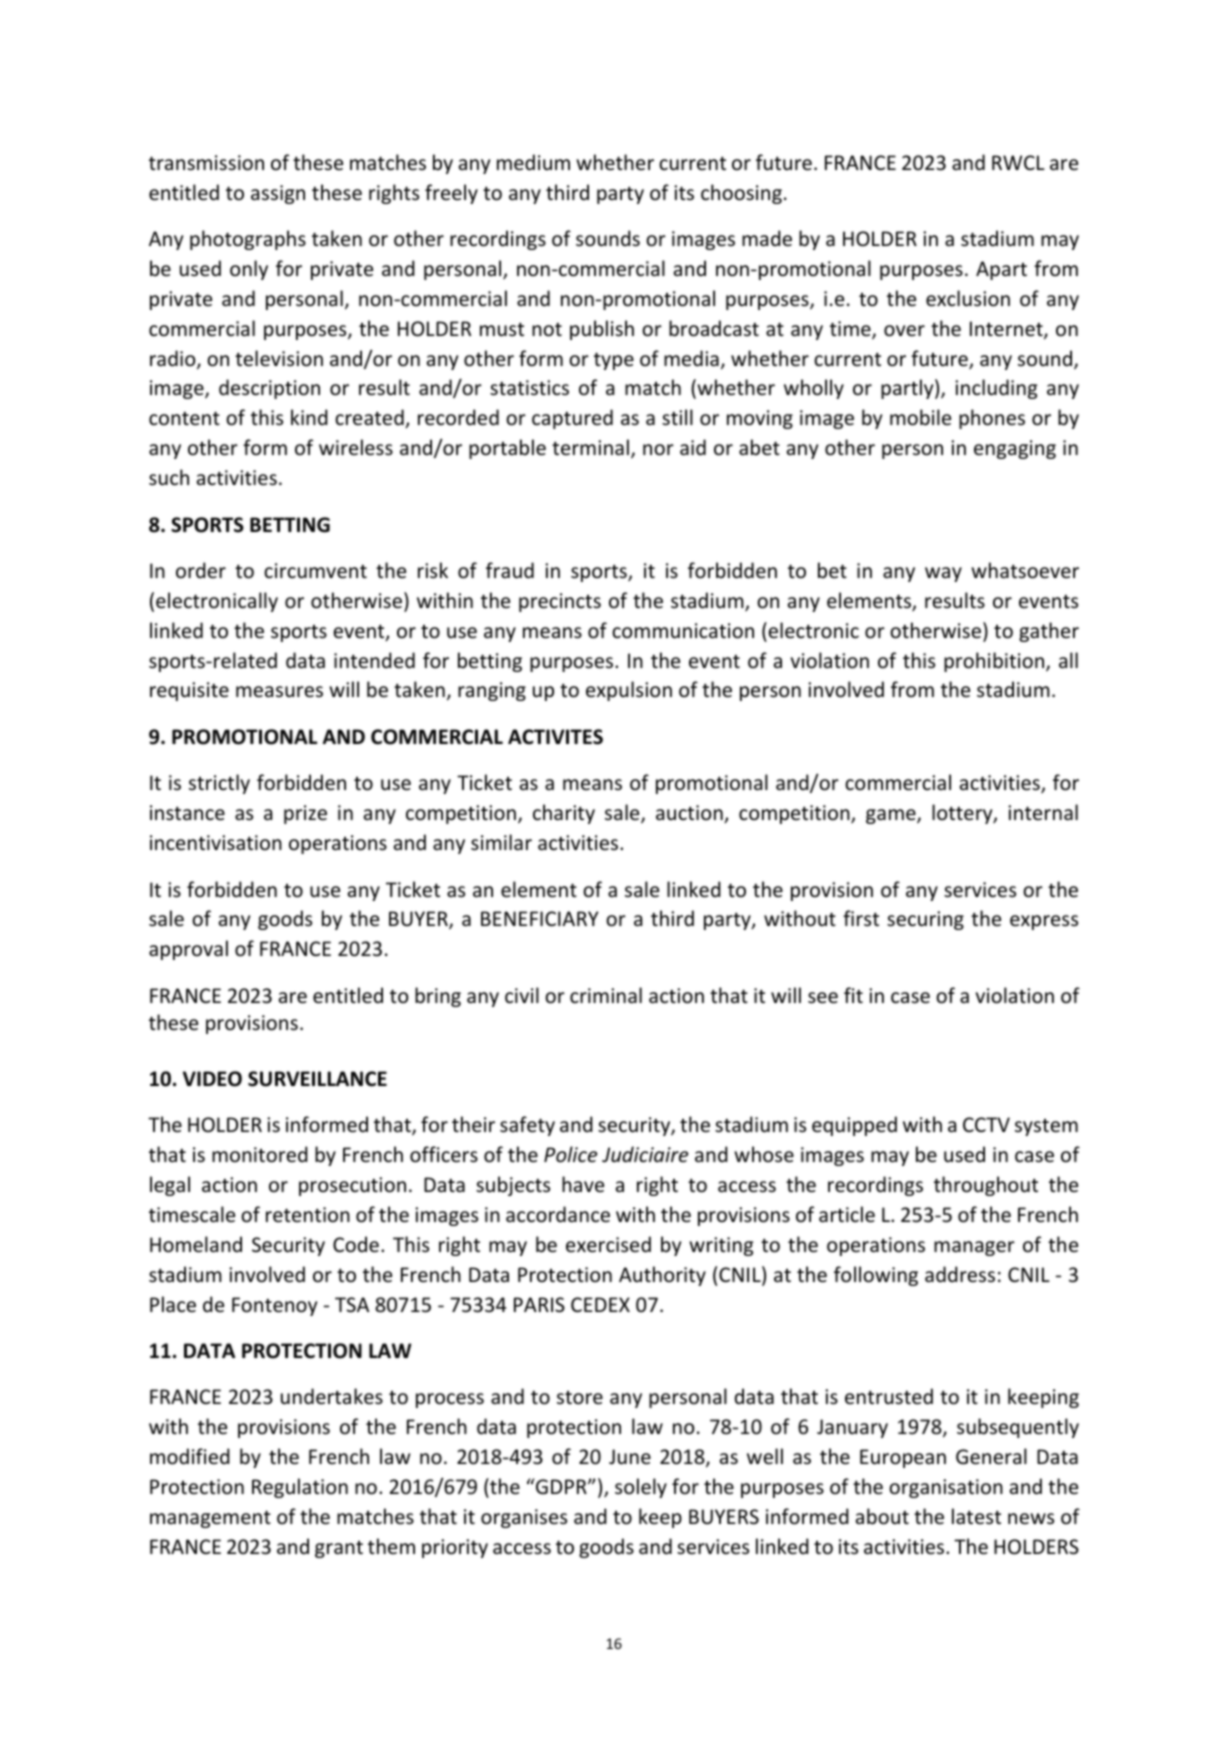 This screenshot has width=1228, height=1737. Describe the element at coordinates (892, 816) in the screenshot. I see `game` at that location.
